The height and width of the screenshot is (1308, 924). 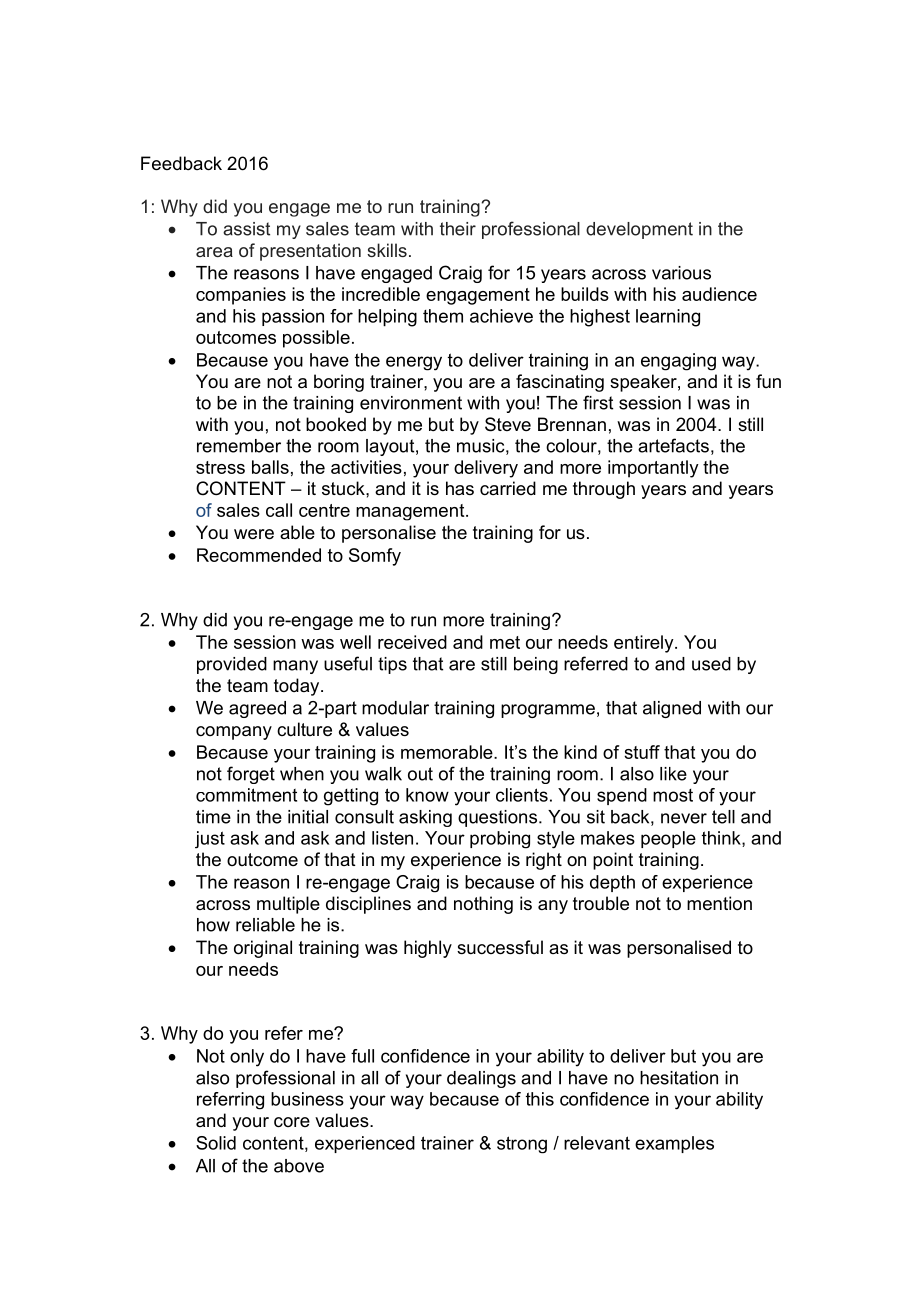 I want to click on various, so click(x=681, y=273).
